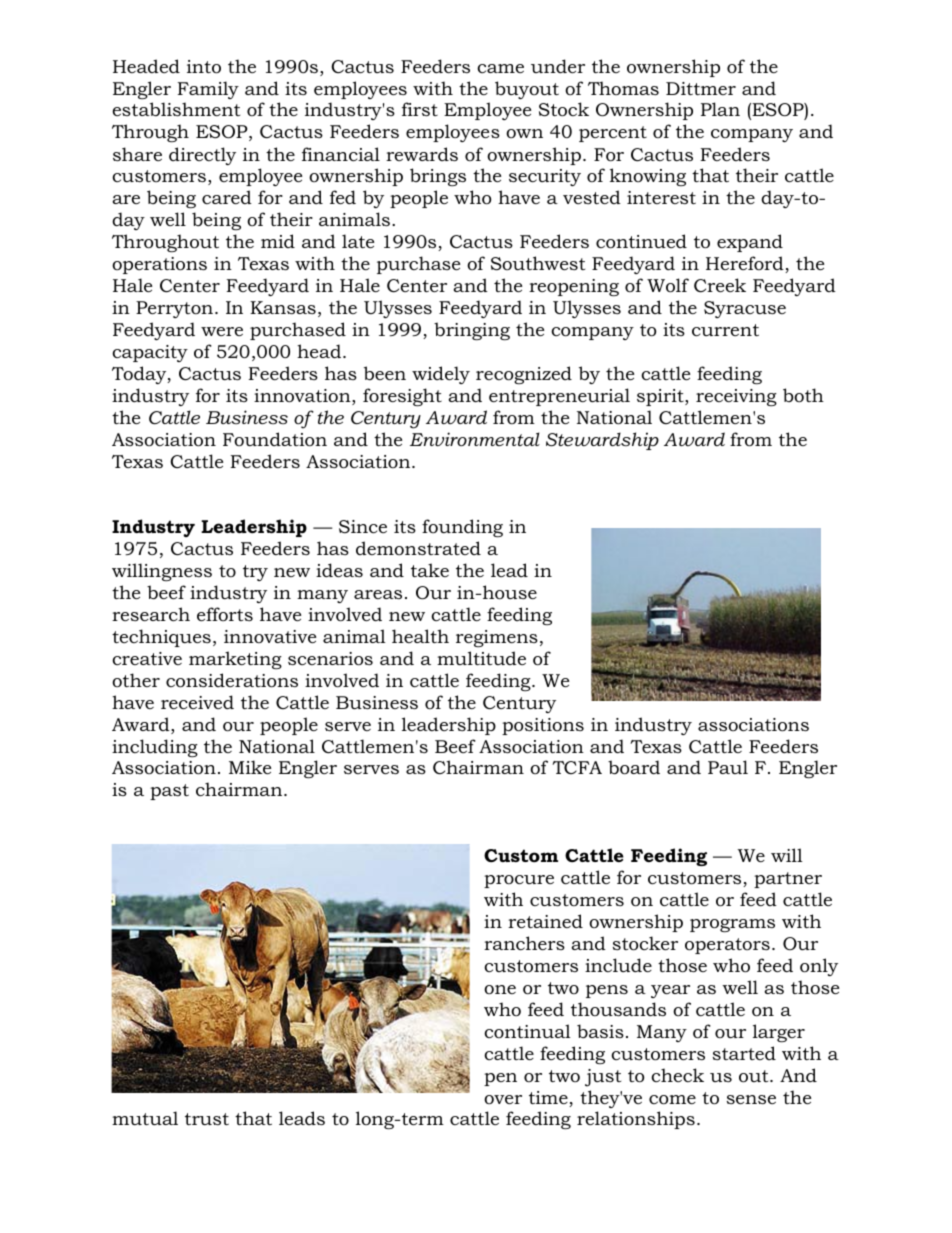 The width and height of the page is (952, 1233). What do you see at coordinates (503, 1099) in the page?
I see `over` at bounding box center [503, 1099].
